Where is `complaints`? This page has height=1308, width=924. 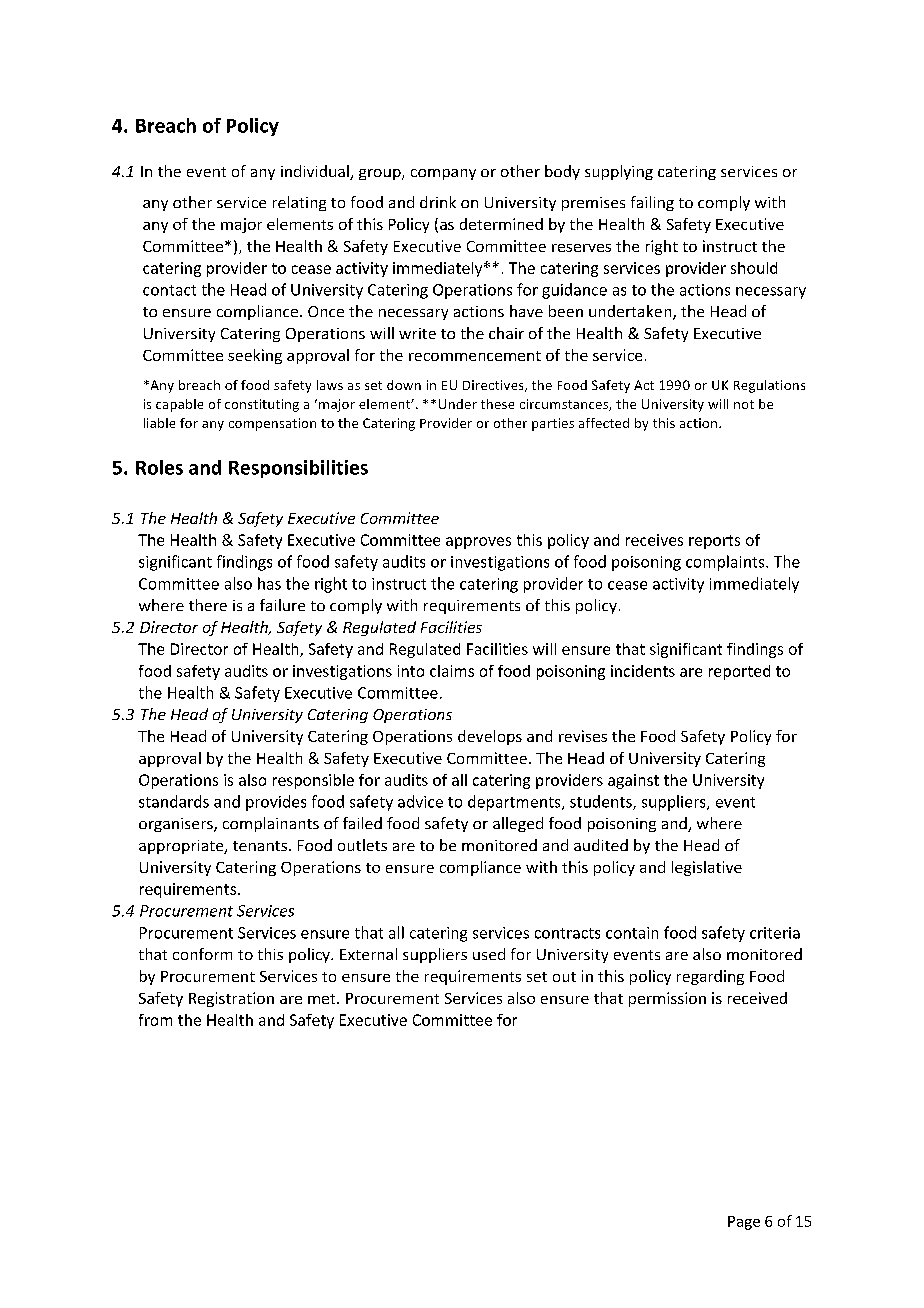
complaints is located at coordinates (726, 563).
